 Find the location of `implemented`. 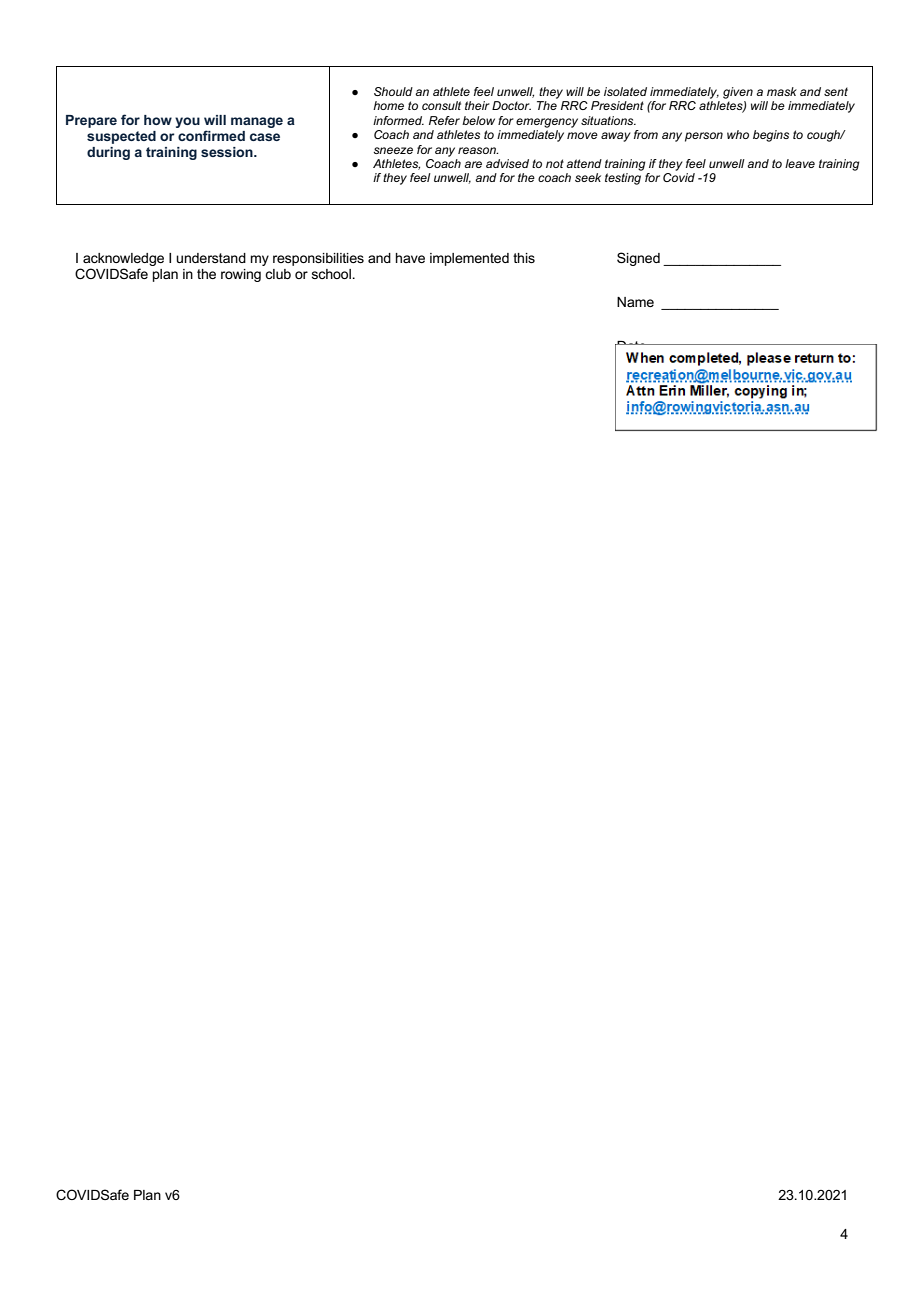

implemented is located at coordinates (469, 259).
